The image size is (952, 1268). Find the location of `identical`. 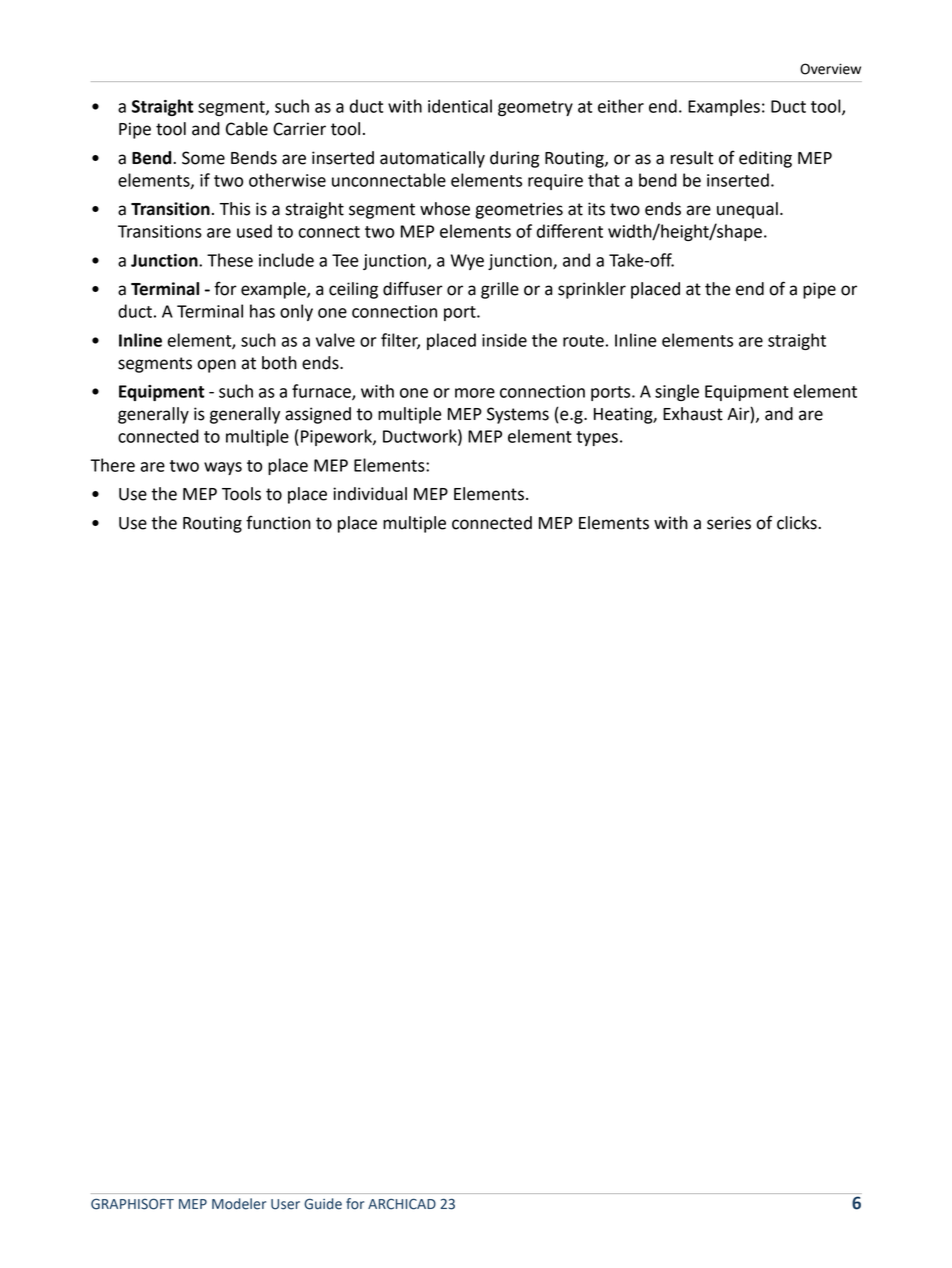

identical is located at coordinates (460, 106).
